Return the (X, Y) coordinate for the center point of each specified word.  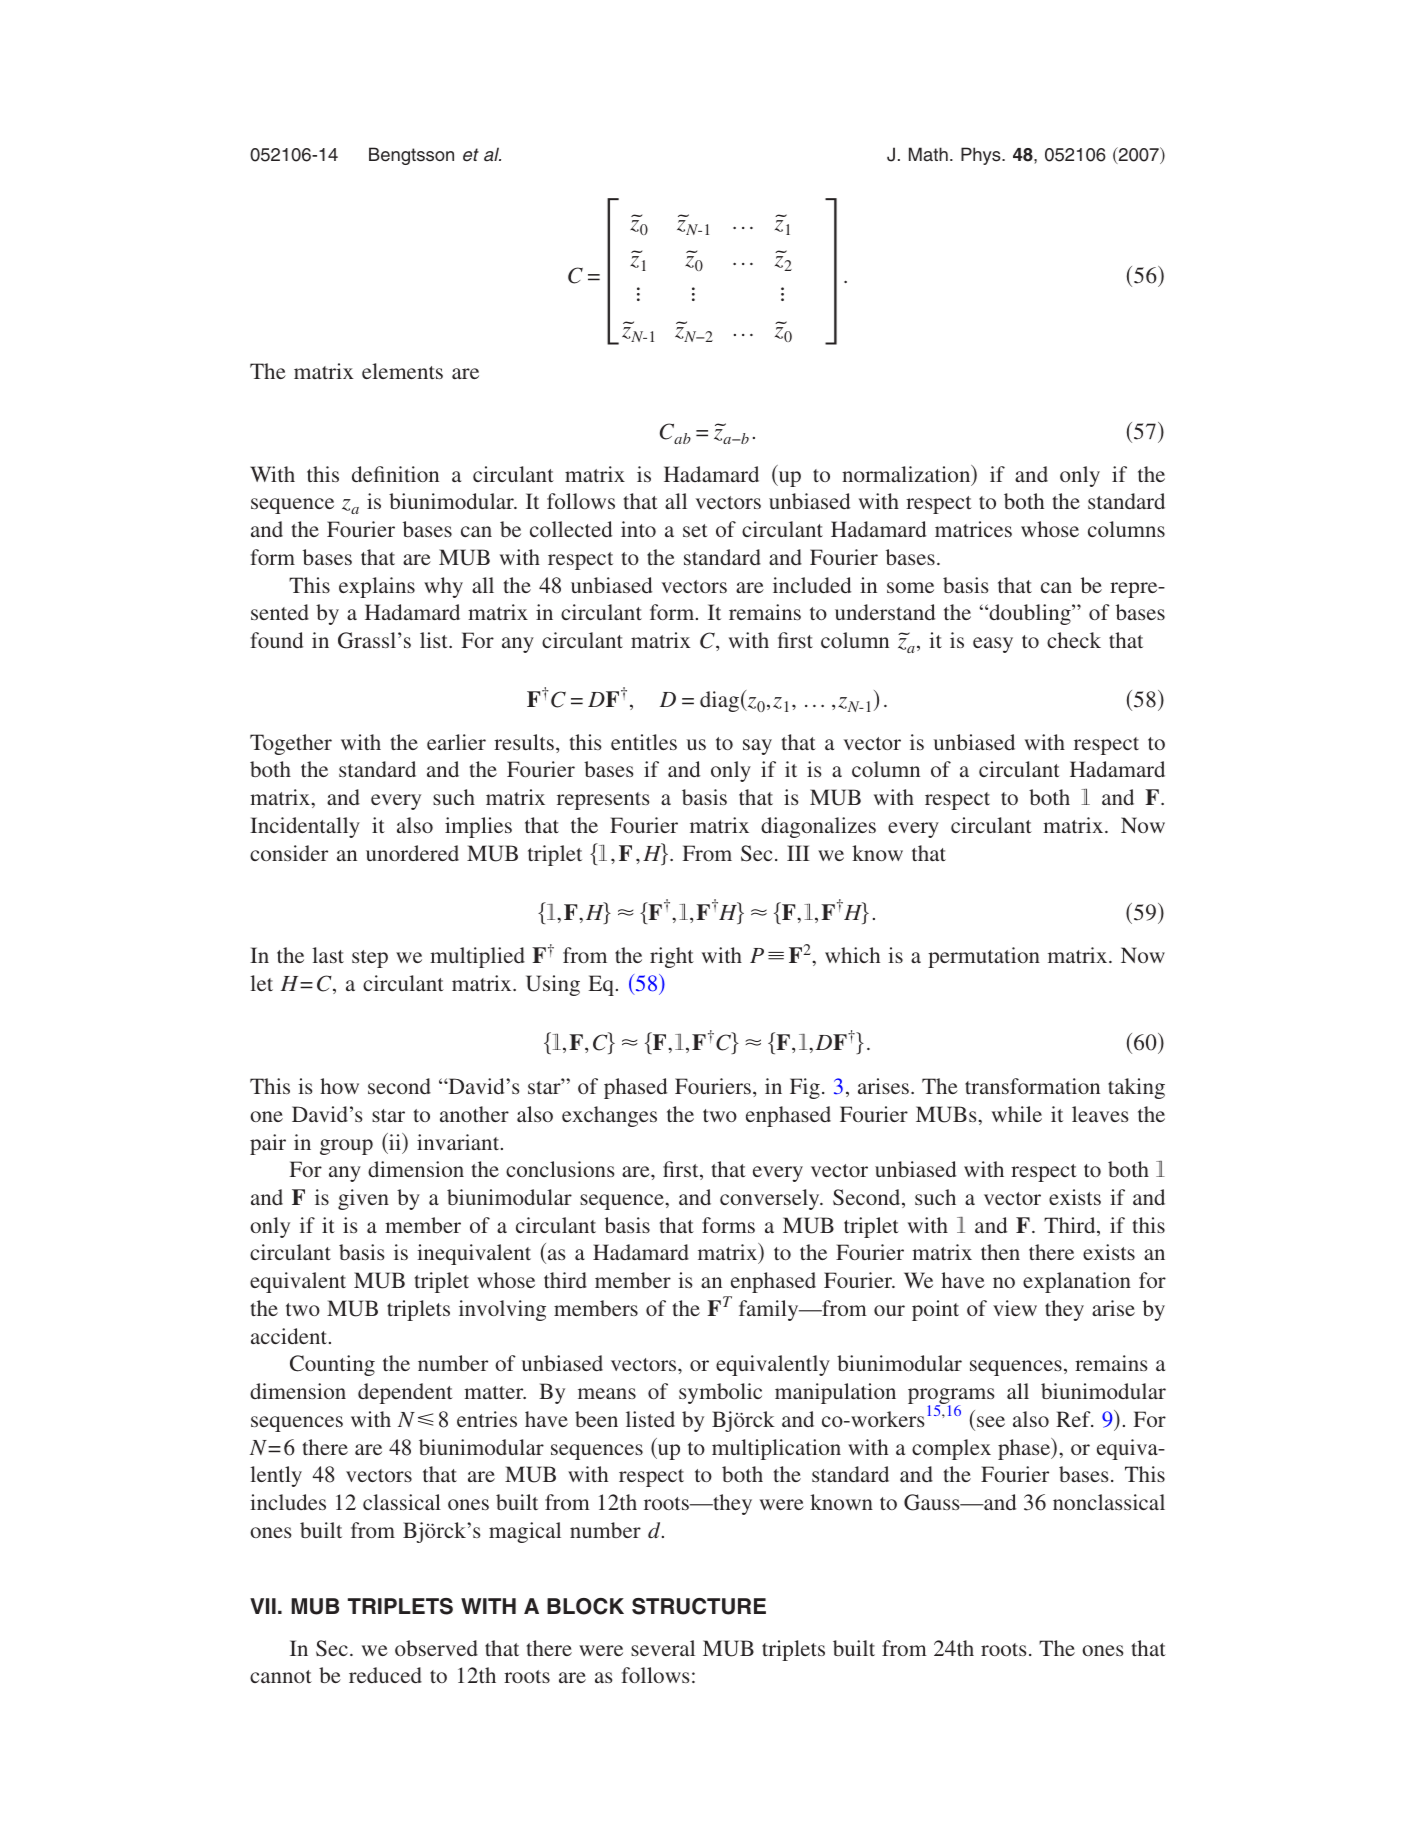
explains (377, 587)
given (363, 1199)
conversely (771, 1199)
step (370, 959)
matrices (973, 529)
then (1000, 1252)
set (695, 530)
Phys (982, 156)
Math (928, 154)
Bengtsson (411, 156)
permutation (984, 957)
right (672, 957)
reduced (385, 1675)
